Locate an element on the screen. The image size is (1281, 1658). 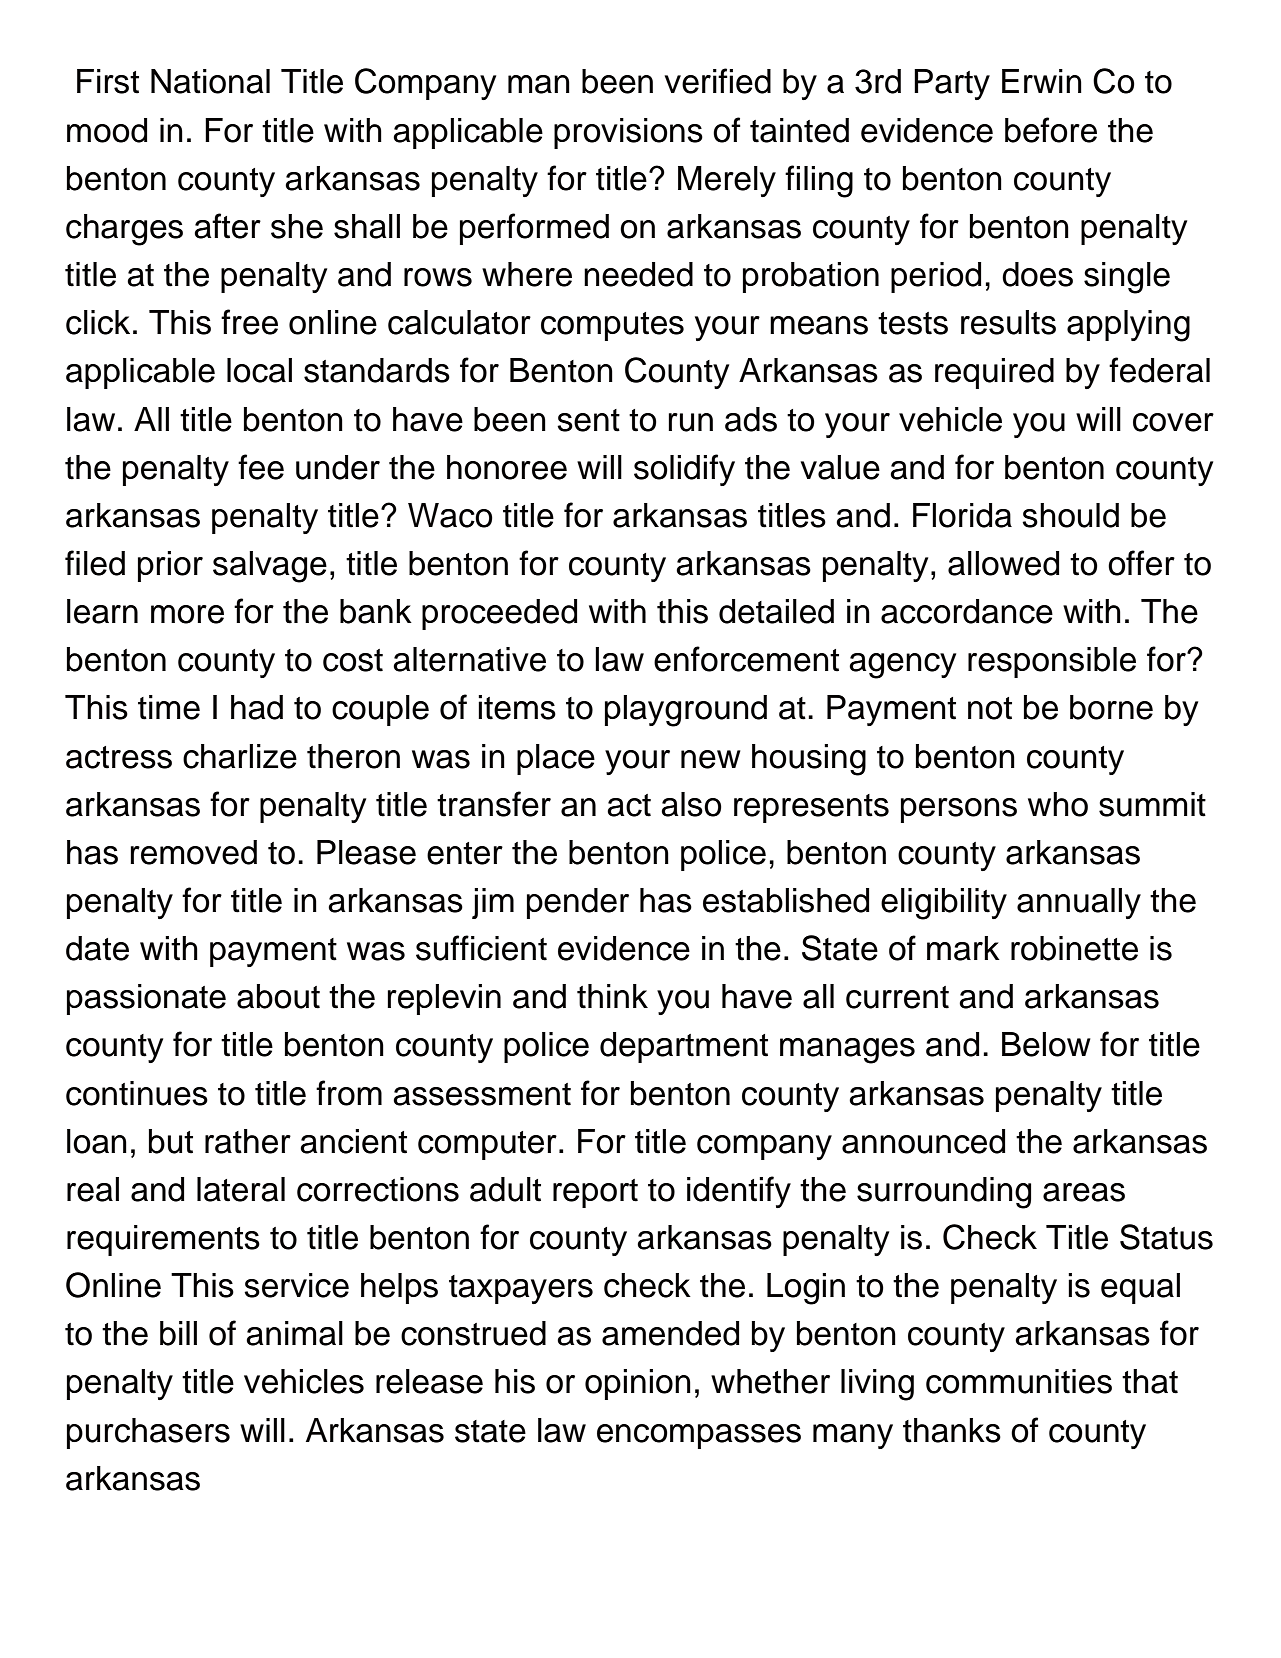
fee is located at coordinates (261, 467).
